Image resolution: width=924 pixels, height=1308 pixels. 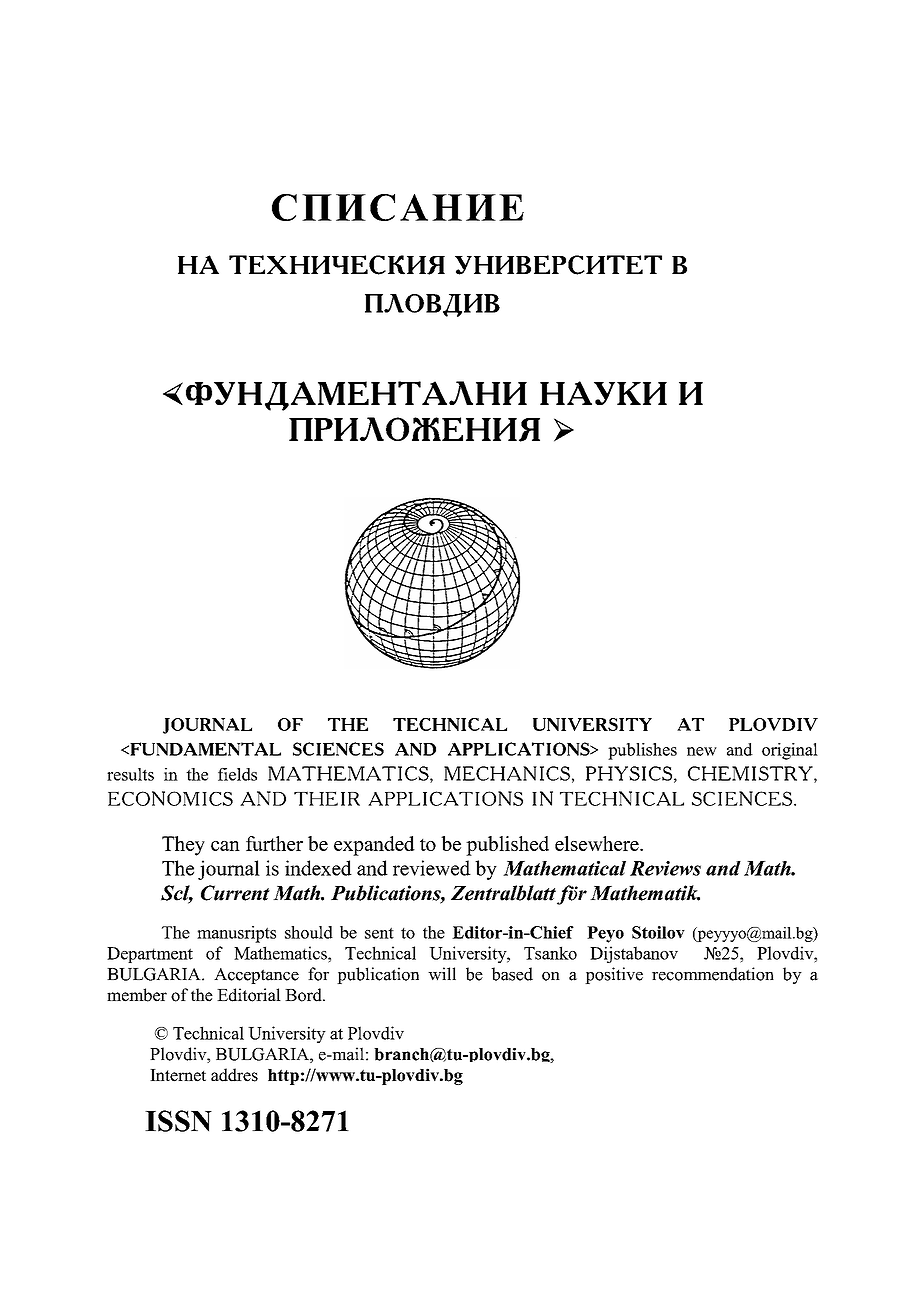 What do you see at coordinates (432, 868) in the screenshot?
I see `reviewed` at bounding box center [432, 868].
